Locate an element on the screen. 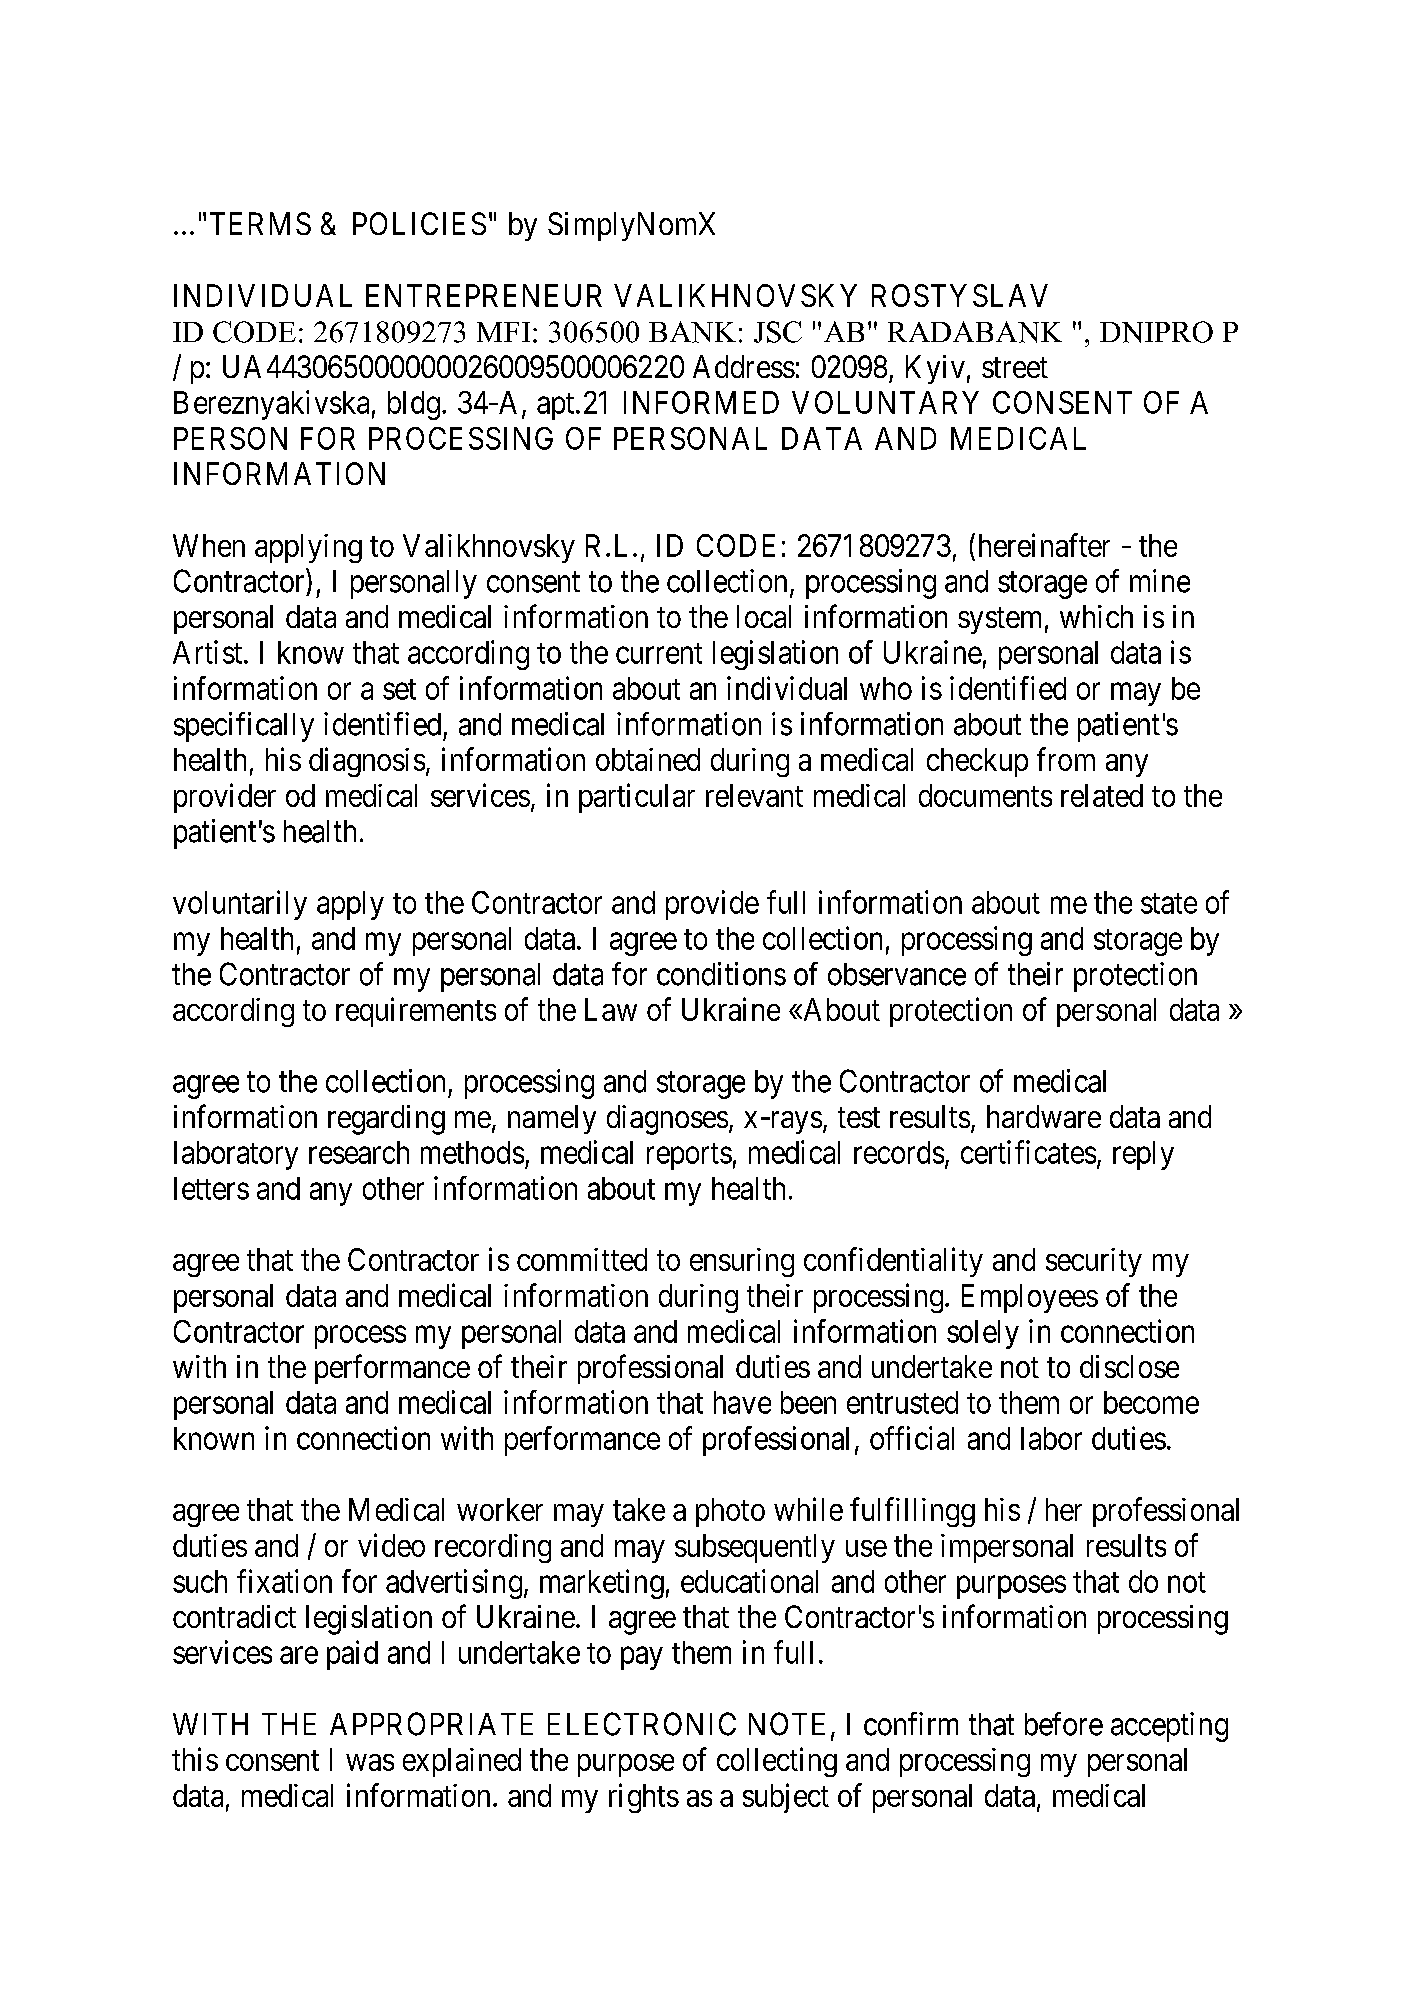 The image size is (1422, 2011). street is located at coordinates (1015, 368).
